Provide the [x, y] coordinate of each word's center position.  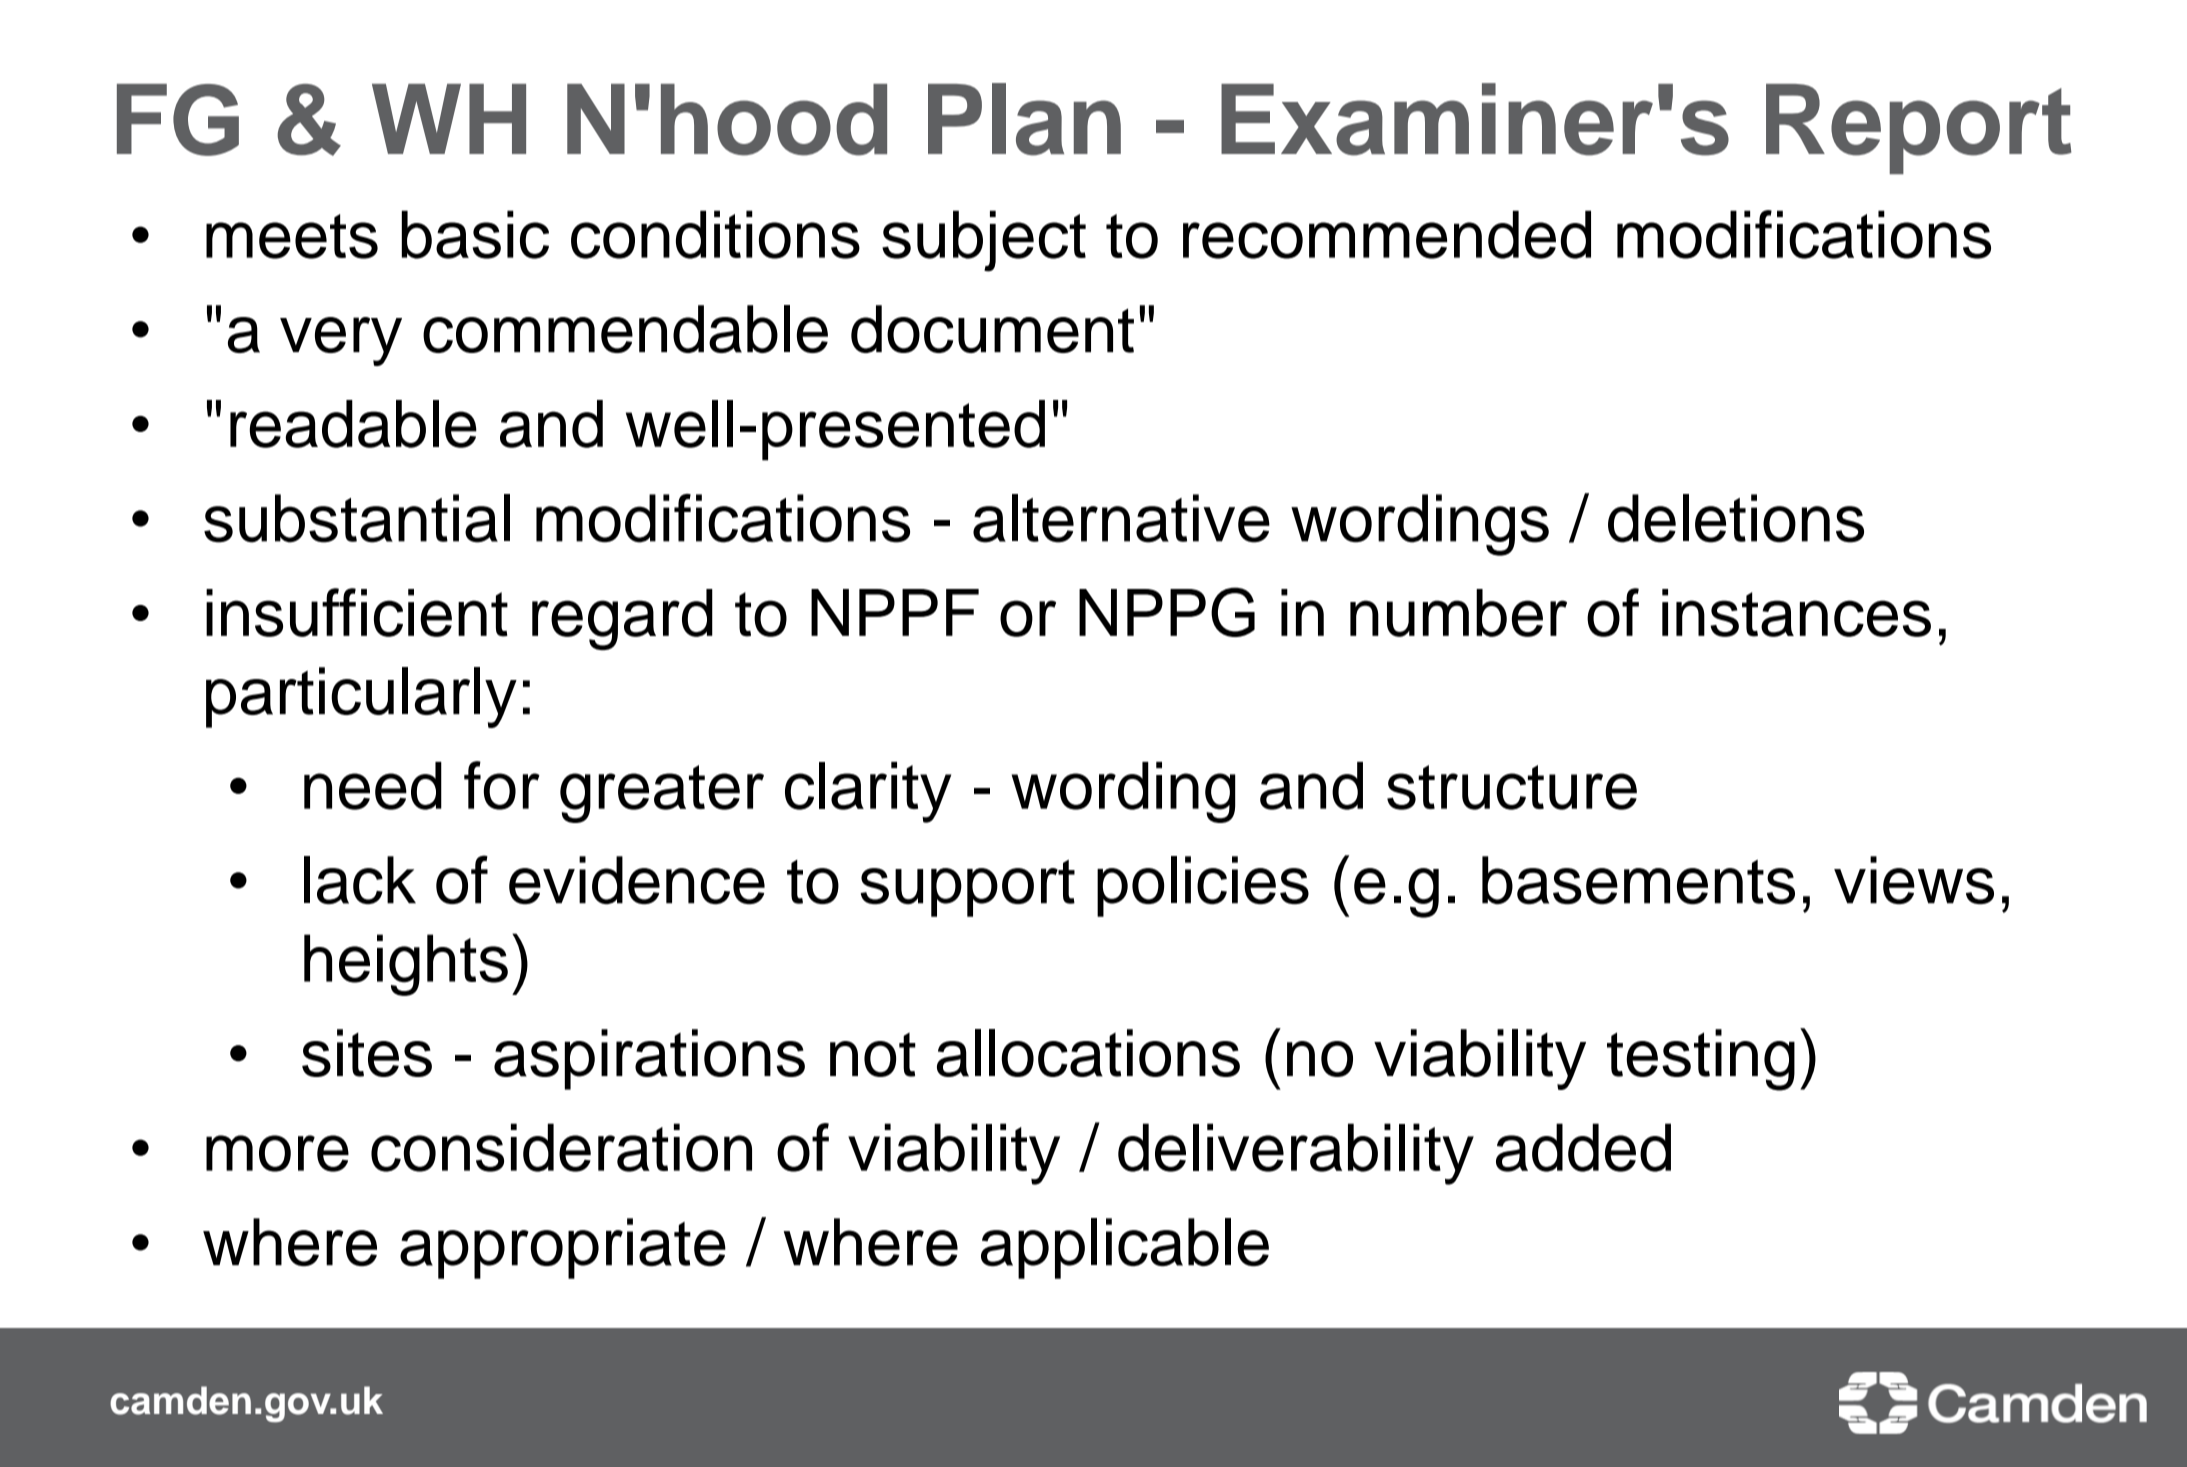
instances [1796, 613]
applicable [1125, 1248]
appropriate [563, 1248]
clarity [868, 792]
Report [1918, 129]
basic [475, 234]
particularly [361, 697]
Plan [1024, 119]
